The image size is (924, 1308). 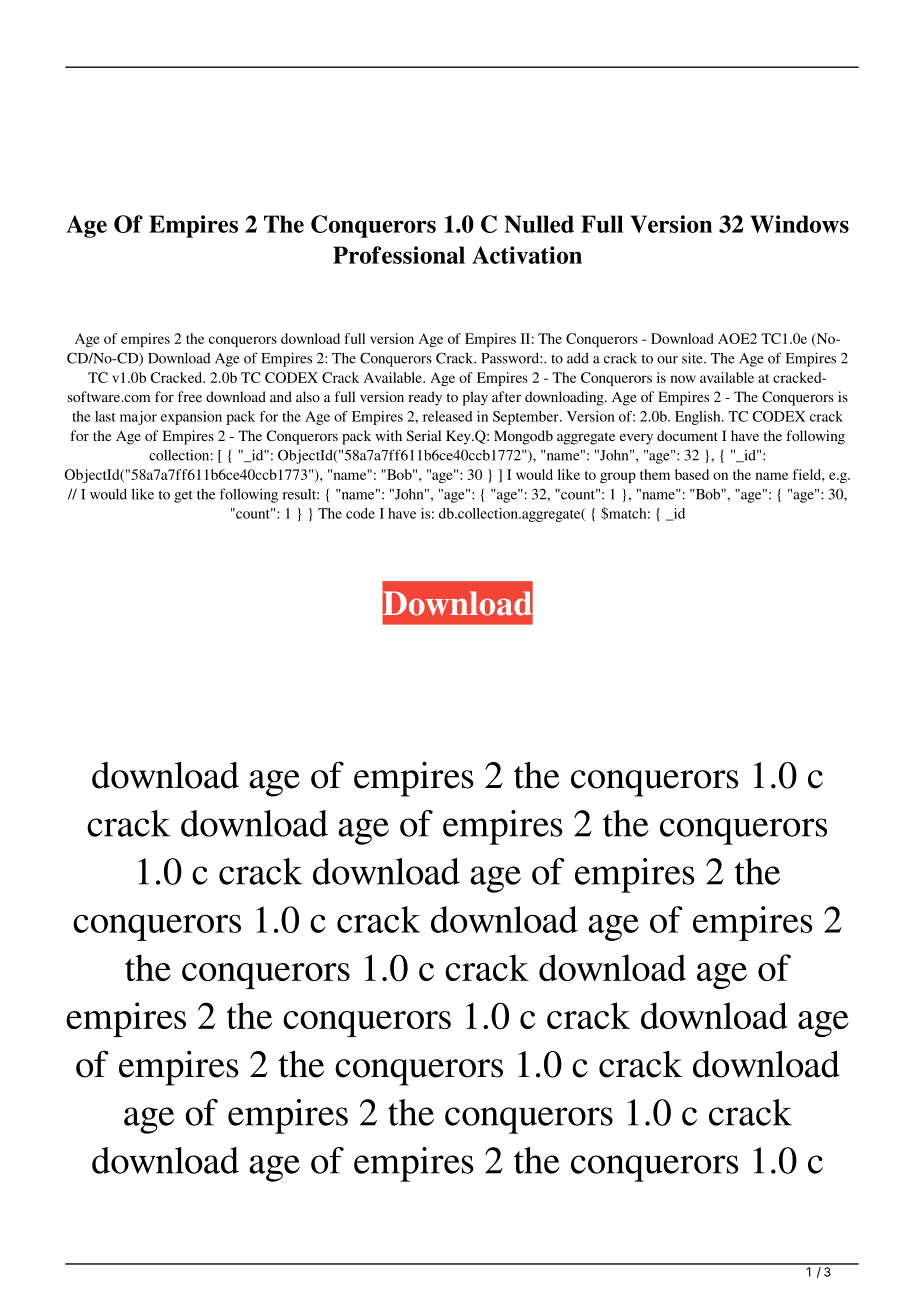 What do you see at coordinates (799, 224) in the screenshot?
I see `Windows` at bounding box center [799, 224].
